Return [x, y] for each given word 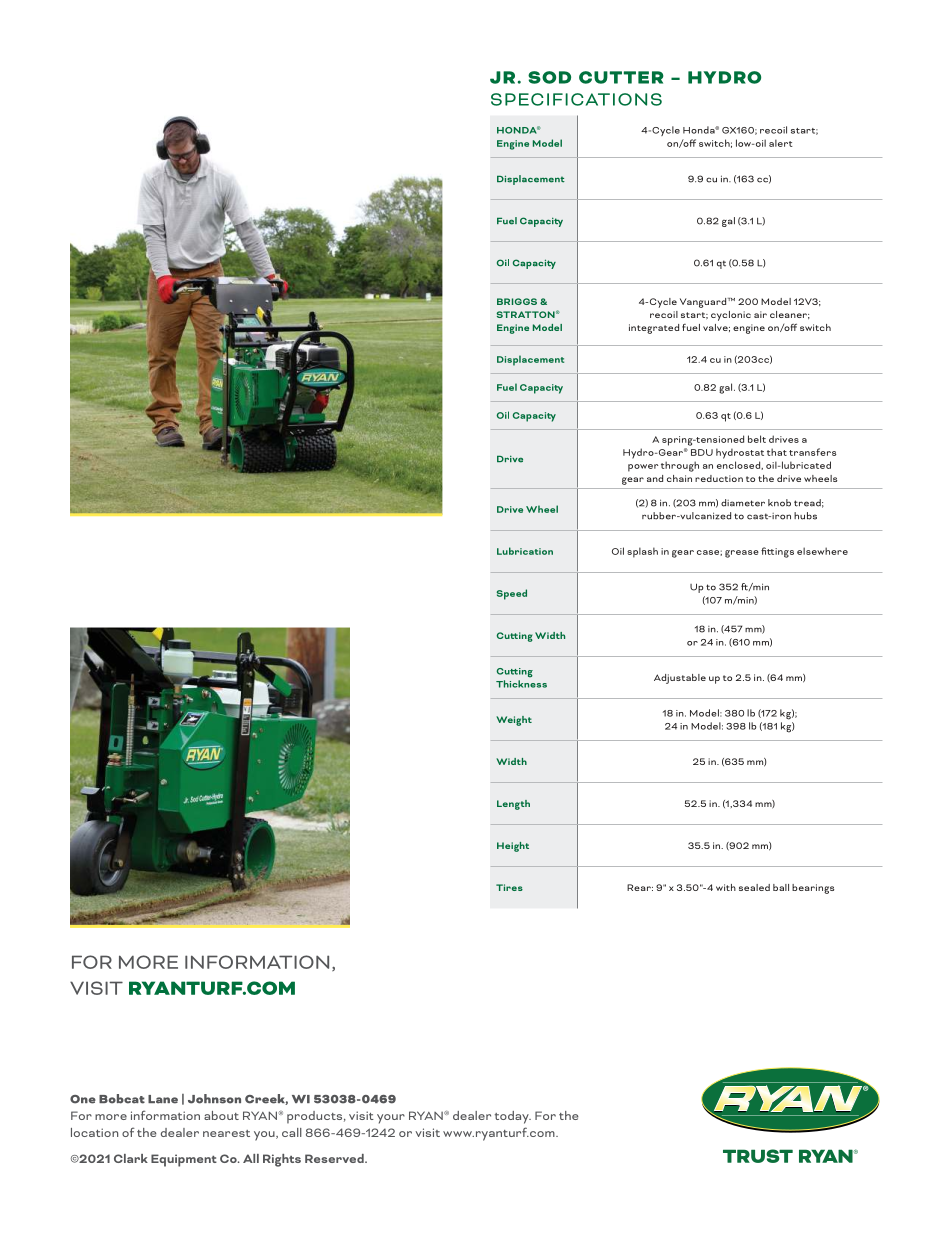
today [513, 1117]
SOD [549, 77]
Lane [163, 1099]
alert [781, 143]
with [726, 887]
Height [513, 847]
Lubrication [525, 551]
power [643, 468]
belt [757, 439]
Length [513, 805]
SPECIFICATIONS [576, 99]
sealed [754, 887]
